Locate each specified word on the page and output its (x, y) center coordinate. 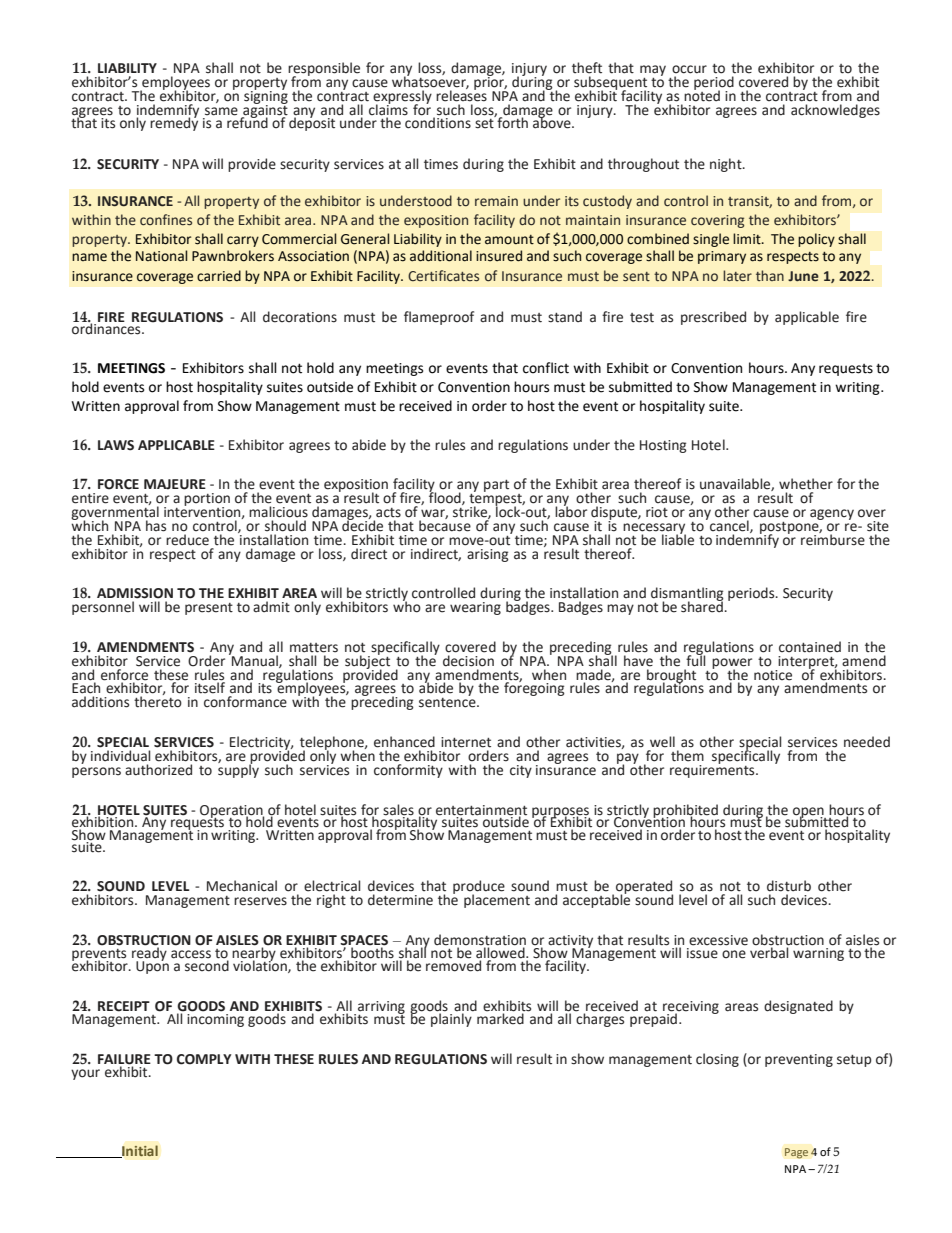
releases (461, 95)
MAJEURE (175, 484)
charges (600, 1019)
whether (806, 484)
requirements (713, 770)
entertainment (481, 811)
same (221, 111)
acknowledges (835, 111)
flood (446, 497)
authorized (158, 770)
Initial (139, 1151)
